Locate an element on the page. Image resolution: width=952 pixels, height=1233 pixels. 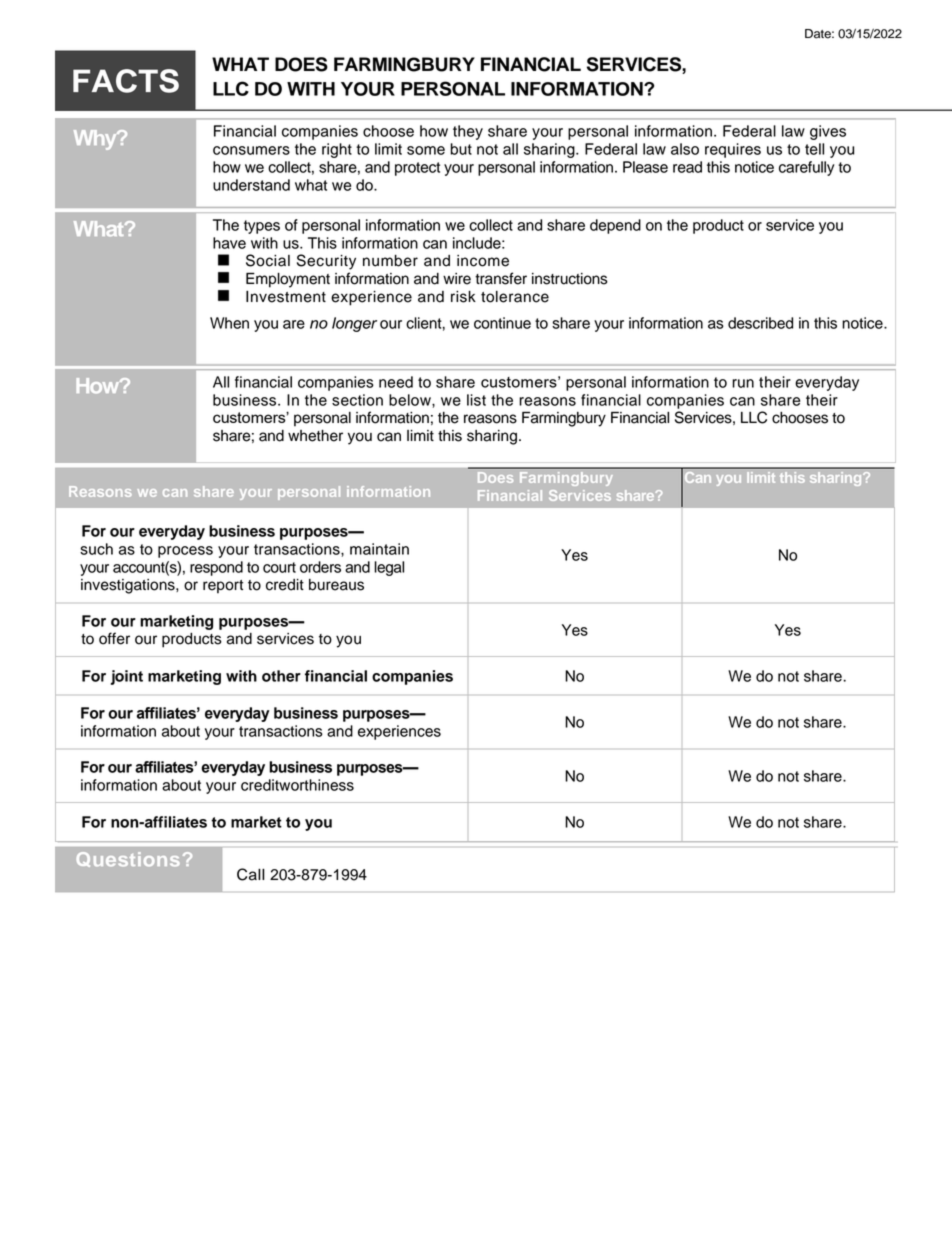
When is located at coordinates (229, 323).
